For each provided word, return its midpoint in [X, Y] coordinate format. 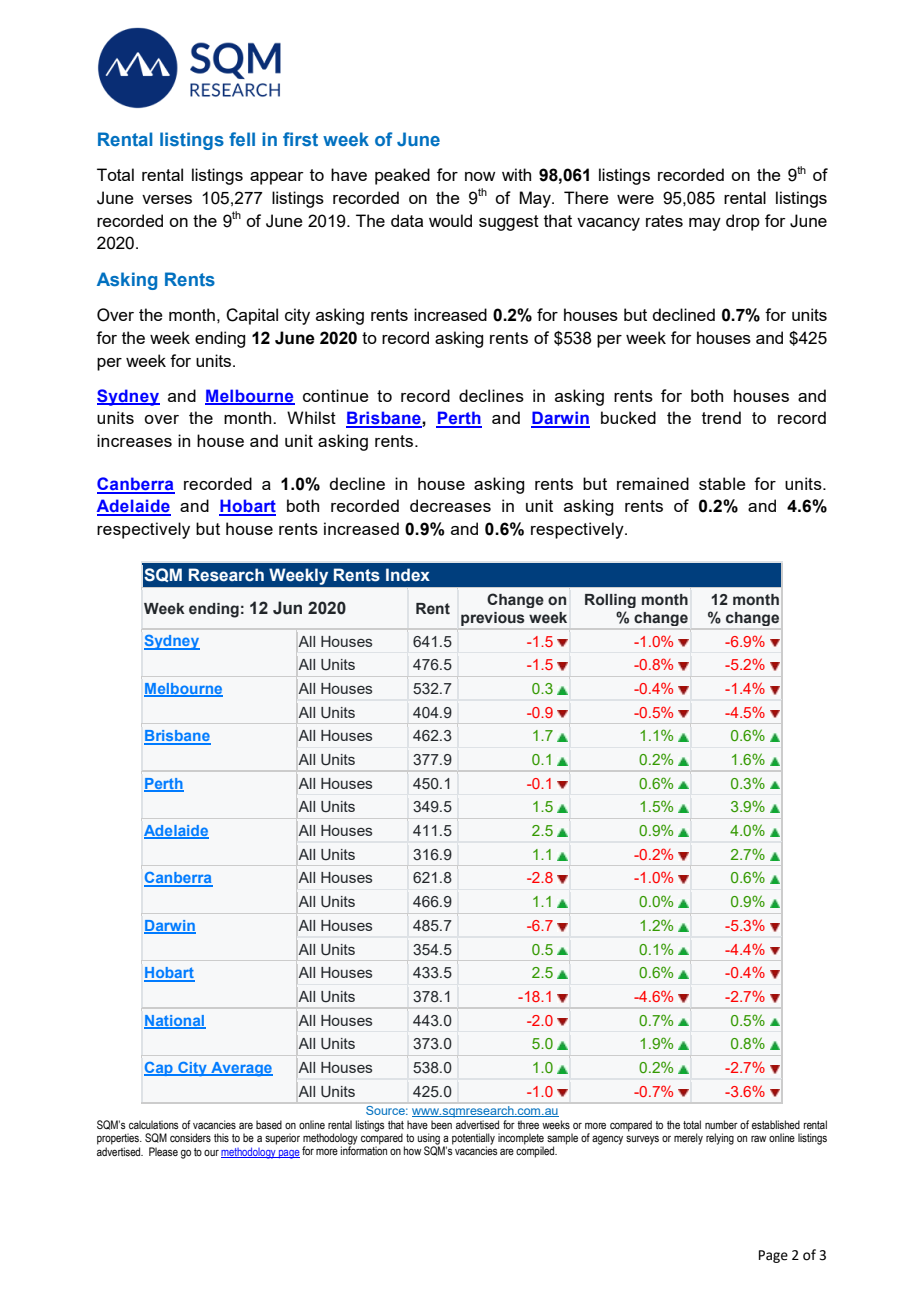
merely [688, 1139]
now [480, 176]
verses [167, 199]
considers [190, 1137]
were [635, 199]
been [441, 1124]
